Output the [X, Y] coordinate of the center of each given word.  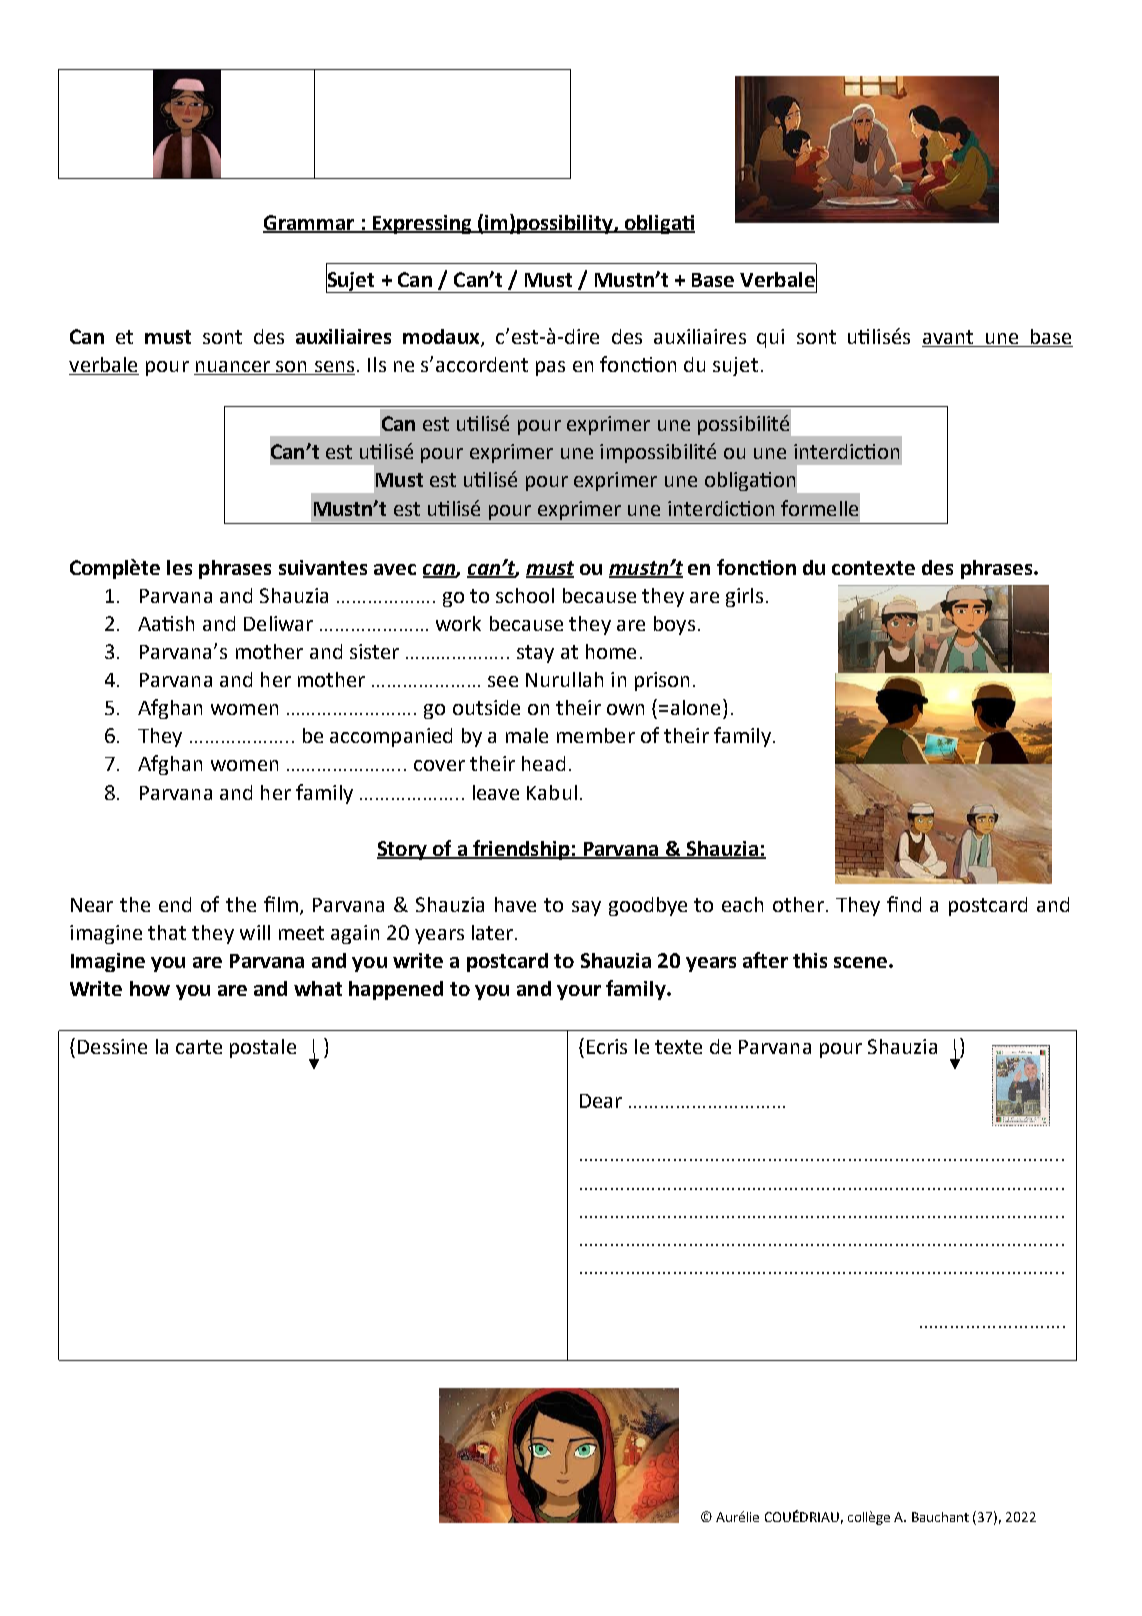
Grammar [310, 223]
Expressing [422, 224]
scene [862, 962]
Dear [601, 1101]
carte [199, 1047]
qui [770, 338]
